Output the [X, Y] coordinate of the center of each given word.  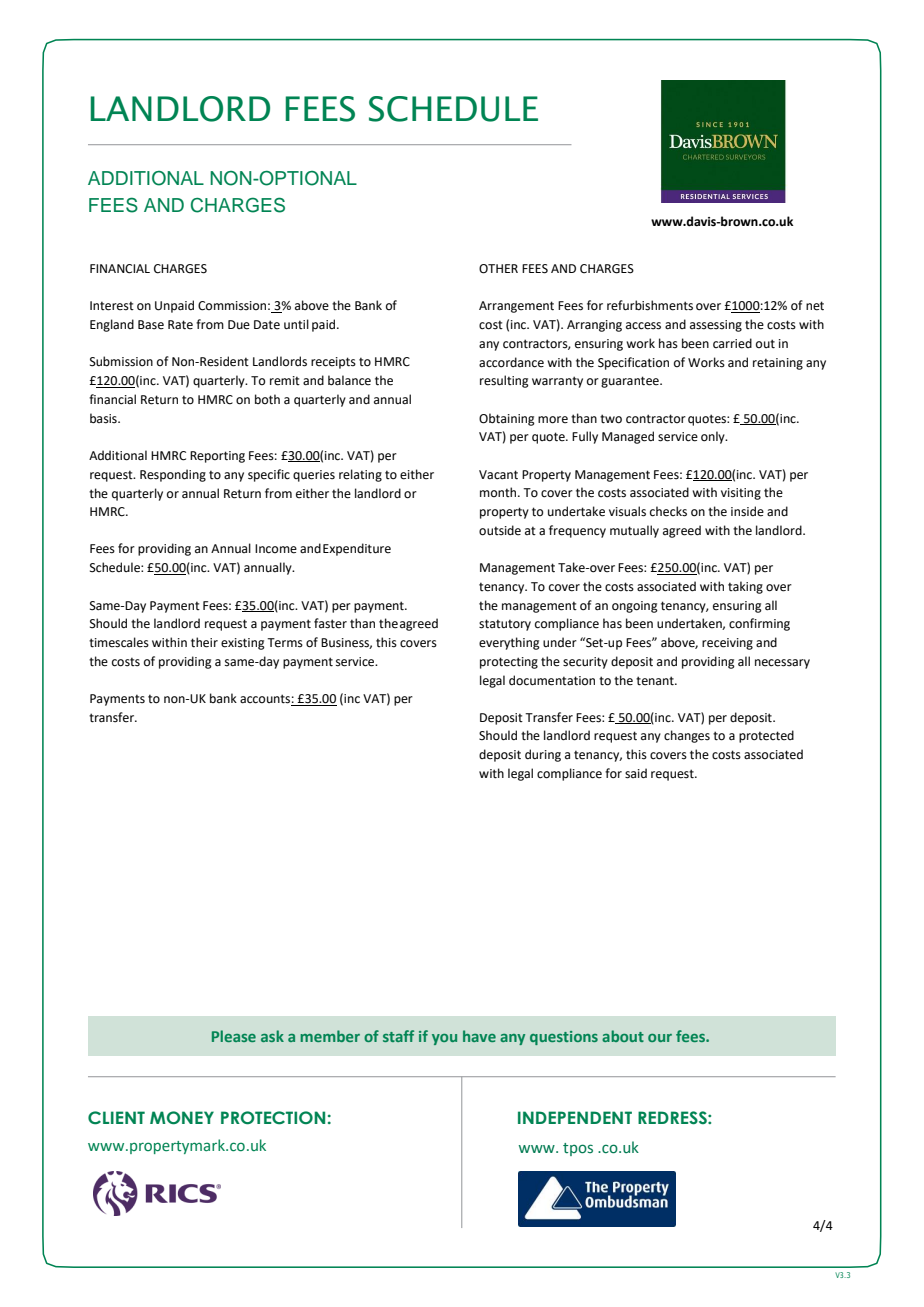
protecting [509, 663]
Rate [180, 325]
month [499, 492]
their [204, 642]
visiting [741, 494]
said [636, 773]
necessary [782, 664]
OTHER [498, 269]
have [479, 1036]
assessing [716, 326]
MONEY [182, 1118]
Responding [173, 475]
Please [234, 1036]
